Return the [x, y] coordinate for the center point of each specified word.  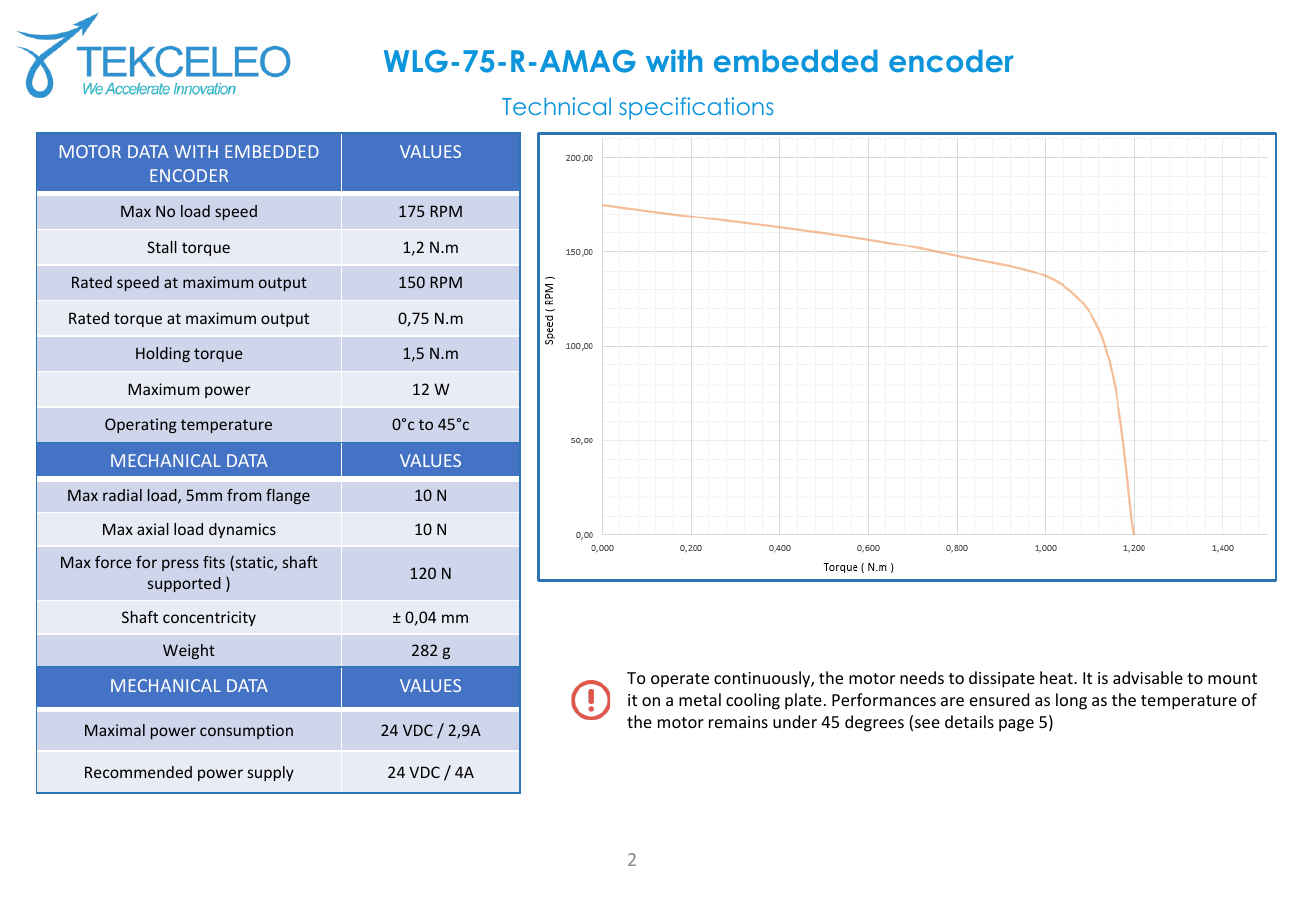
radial [122, 495]
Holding [163, 354]
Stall [162, 247]
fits [214, 562]
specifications [696, 108]
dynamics [242, 530]
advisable [1148, 677]
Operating [141, 425]
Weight [189, 651]
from [244, 495]
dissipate [1002, 679]
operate [680, 680]
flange [288, 496]
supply [271, 773]
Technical [556, 106]
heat [1057, 677]
